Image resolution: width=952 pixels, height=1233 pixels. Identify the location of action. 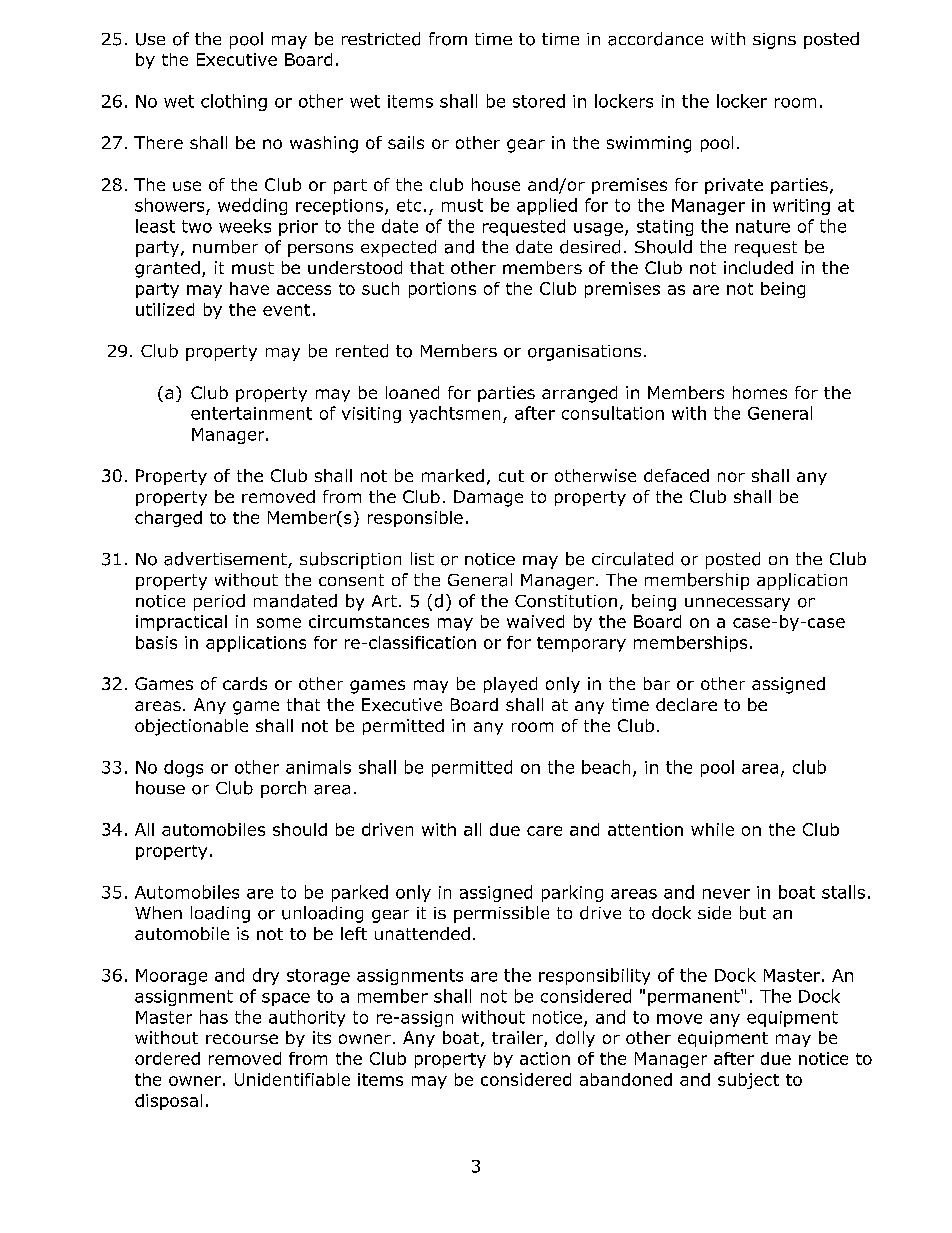
(545, 1058).
